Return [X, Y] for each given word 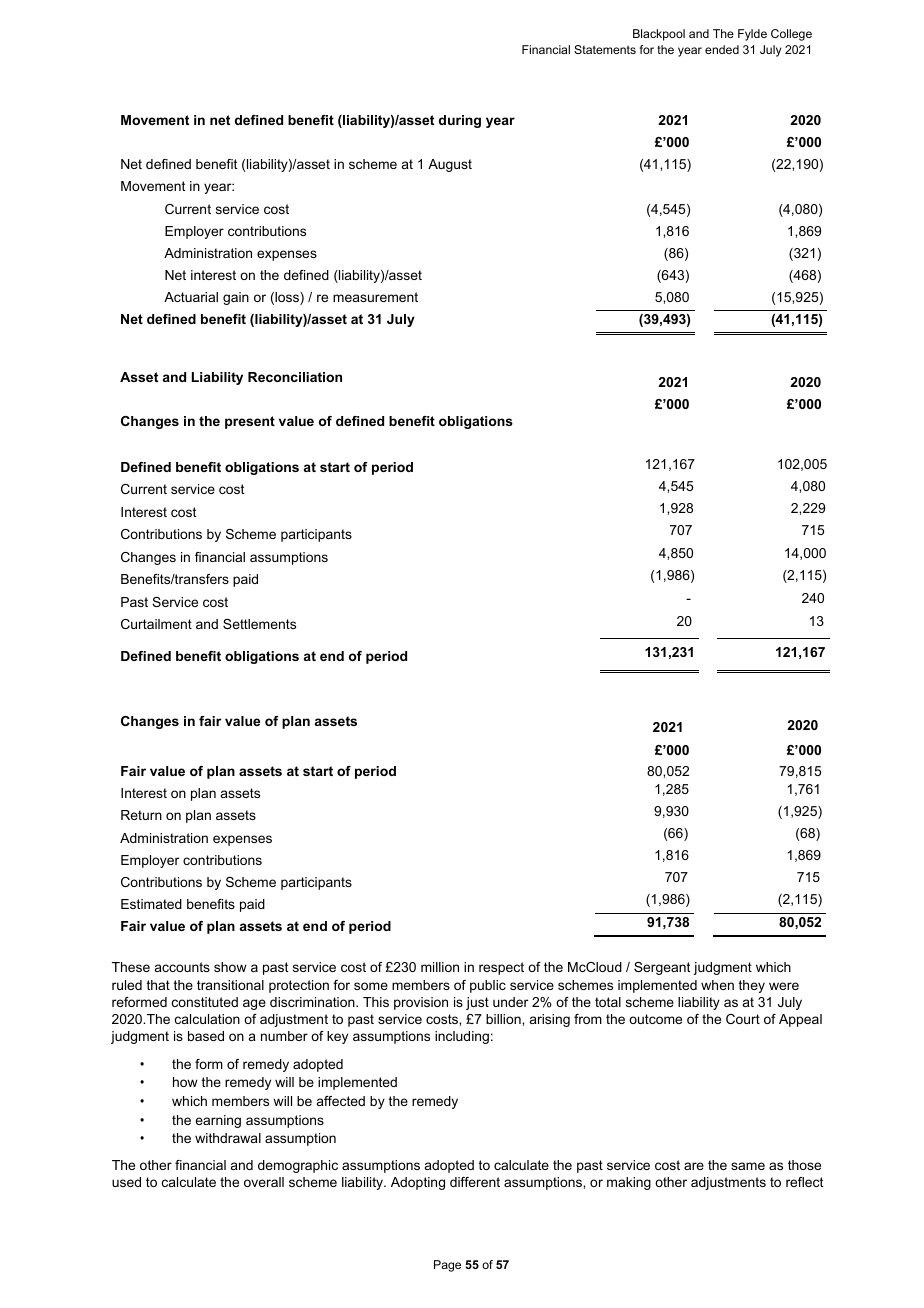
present [250, 422]
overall [264, 1182]
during [460, 121]
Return [141, 815]
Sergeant [662, 968]
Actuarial [191, 297]
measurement [375, 297]
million [440, 967]
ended [722, 49]
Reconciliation [295, 377]
